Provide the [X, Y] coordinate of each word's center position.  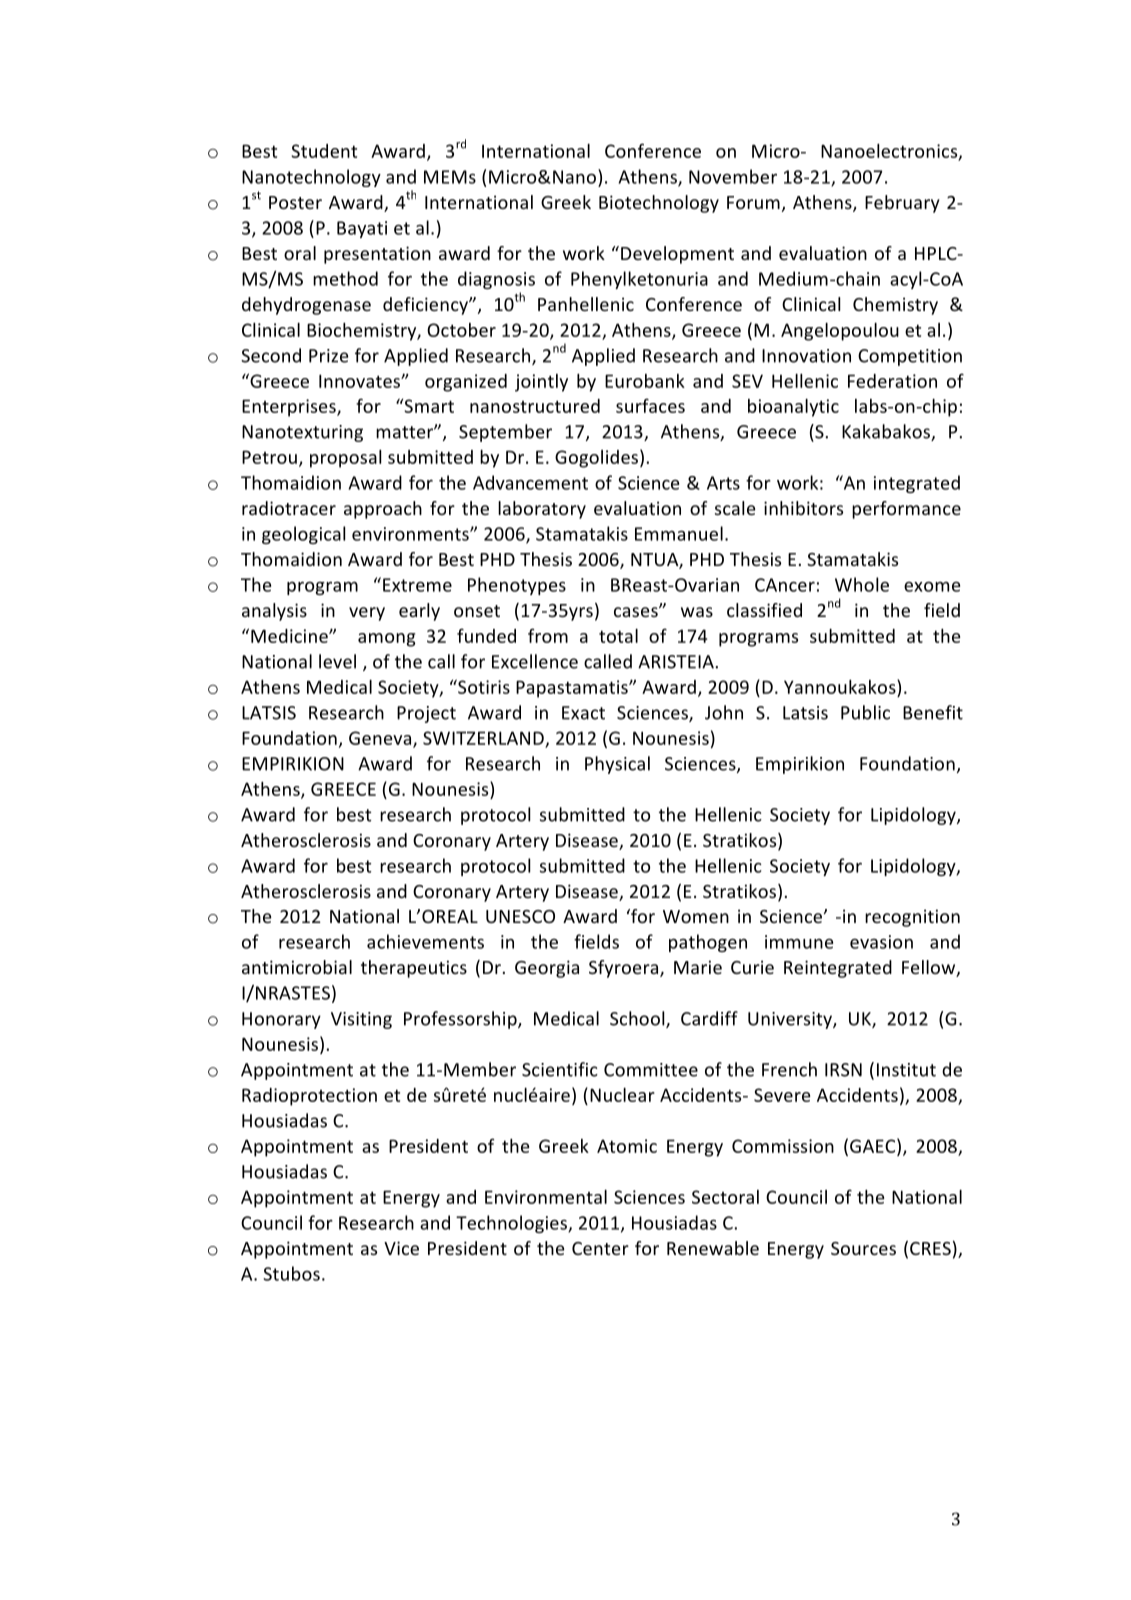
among [387, 640]
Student [324, 151]
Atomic [627, 1146]
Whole [862, 584]
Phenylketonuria [639, 280]
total [618, 636]
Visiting [361, 1020]
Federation [892, 381]
